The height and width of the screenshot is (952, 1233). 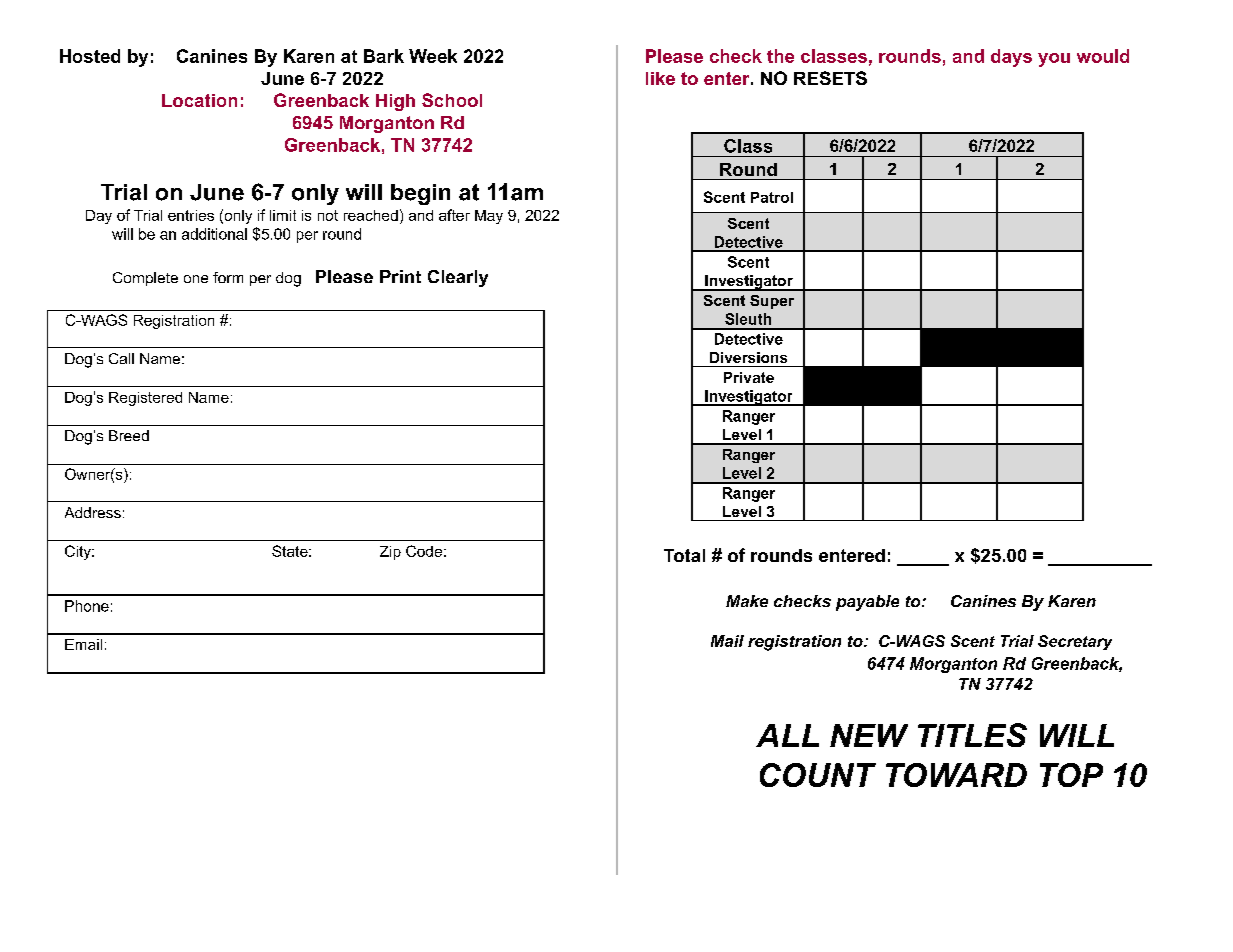 What do you see at coordinates (390, 553) in the screenshot?
I see `Zip` at bounding box center [390, 553].
